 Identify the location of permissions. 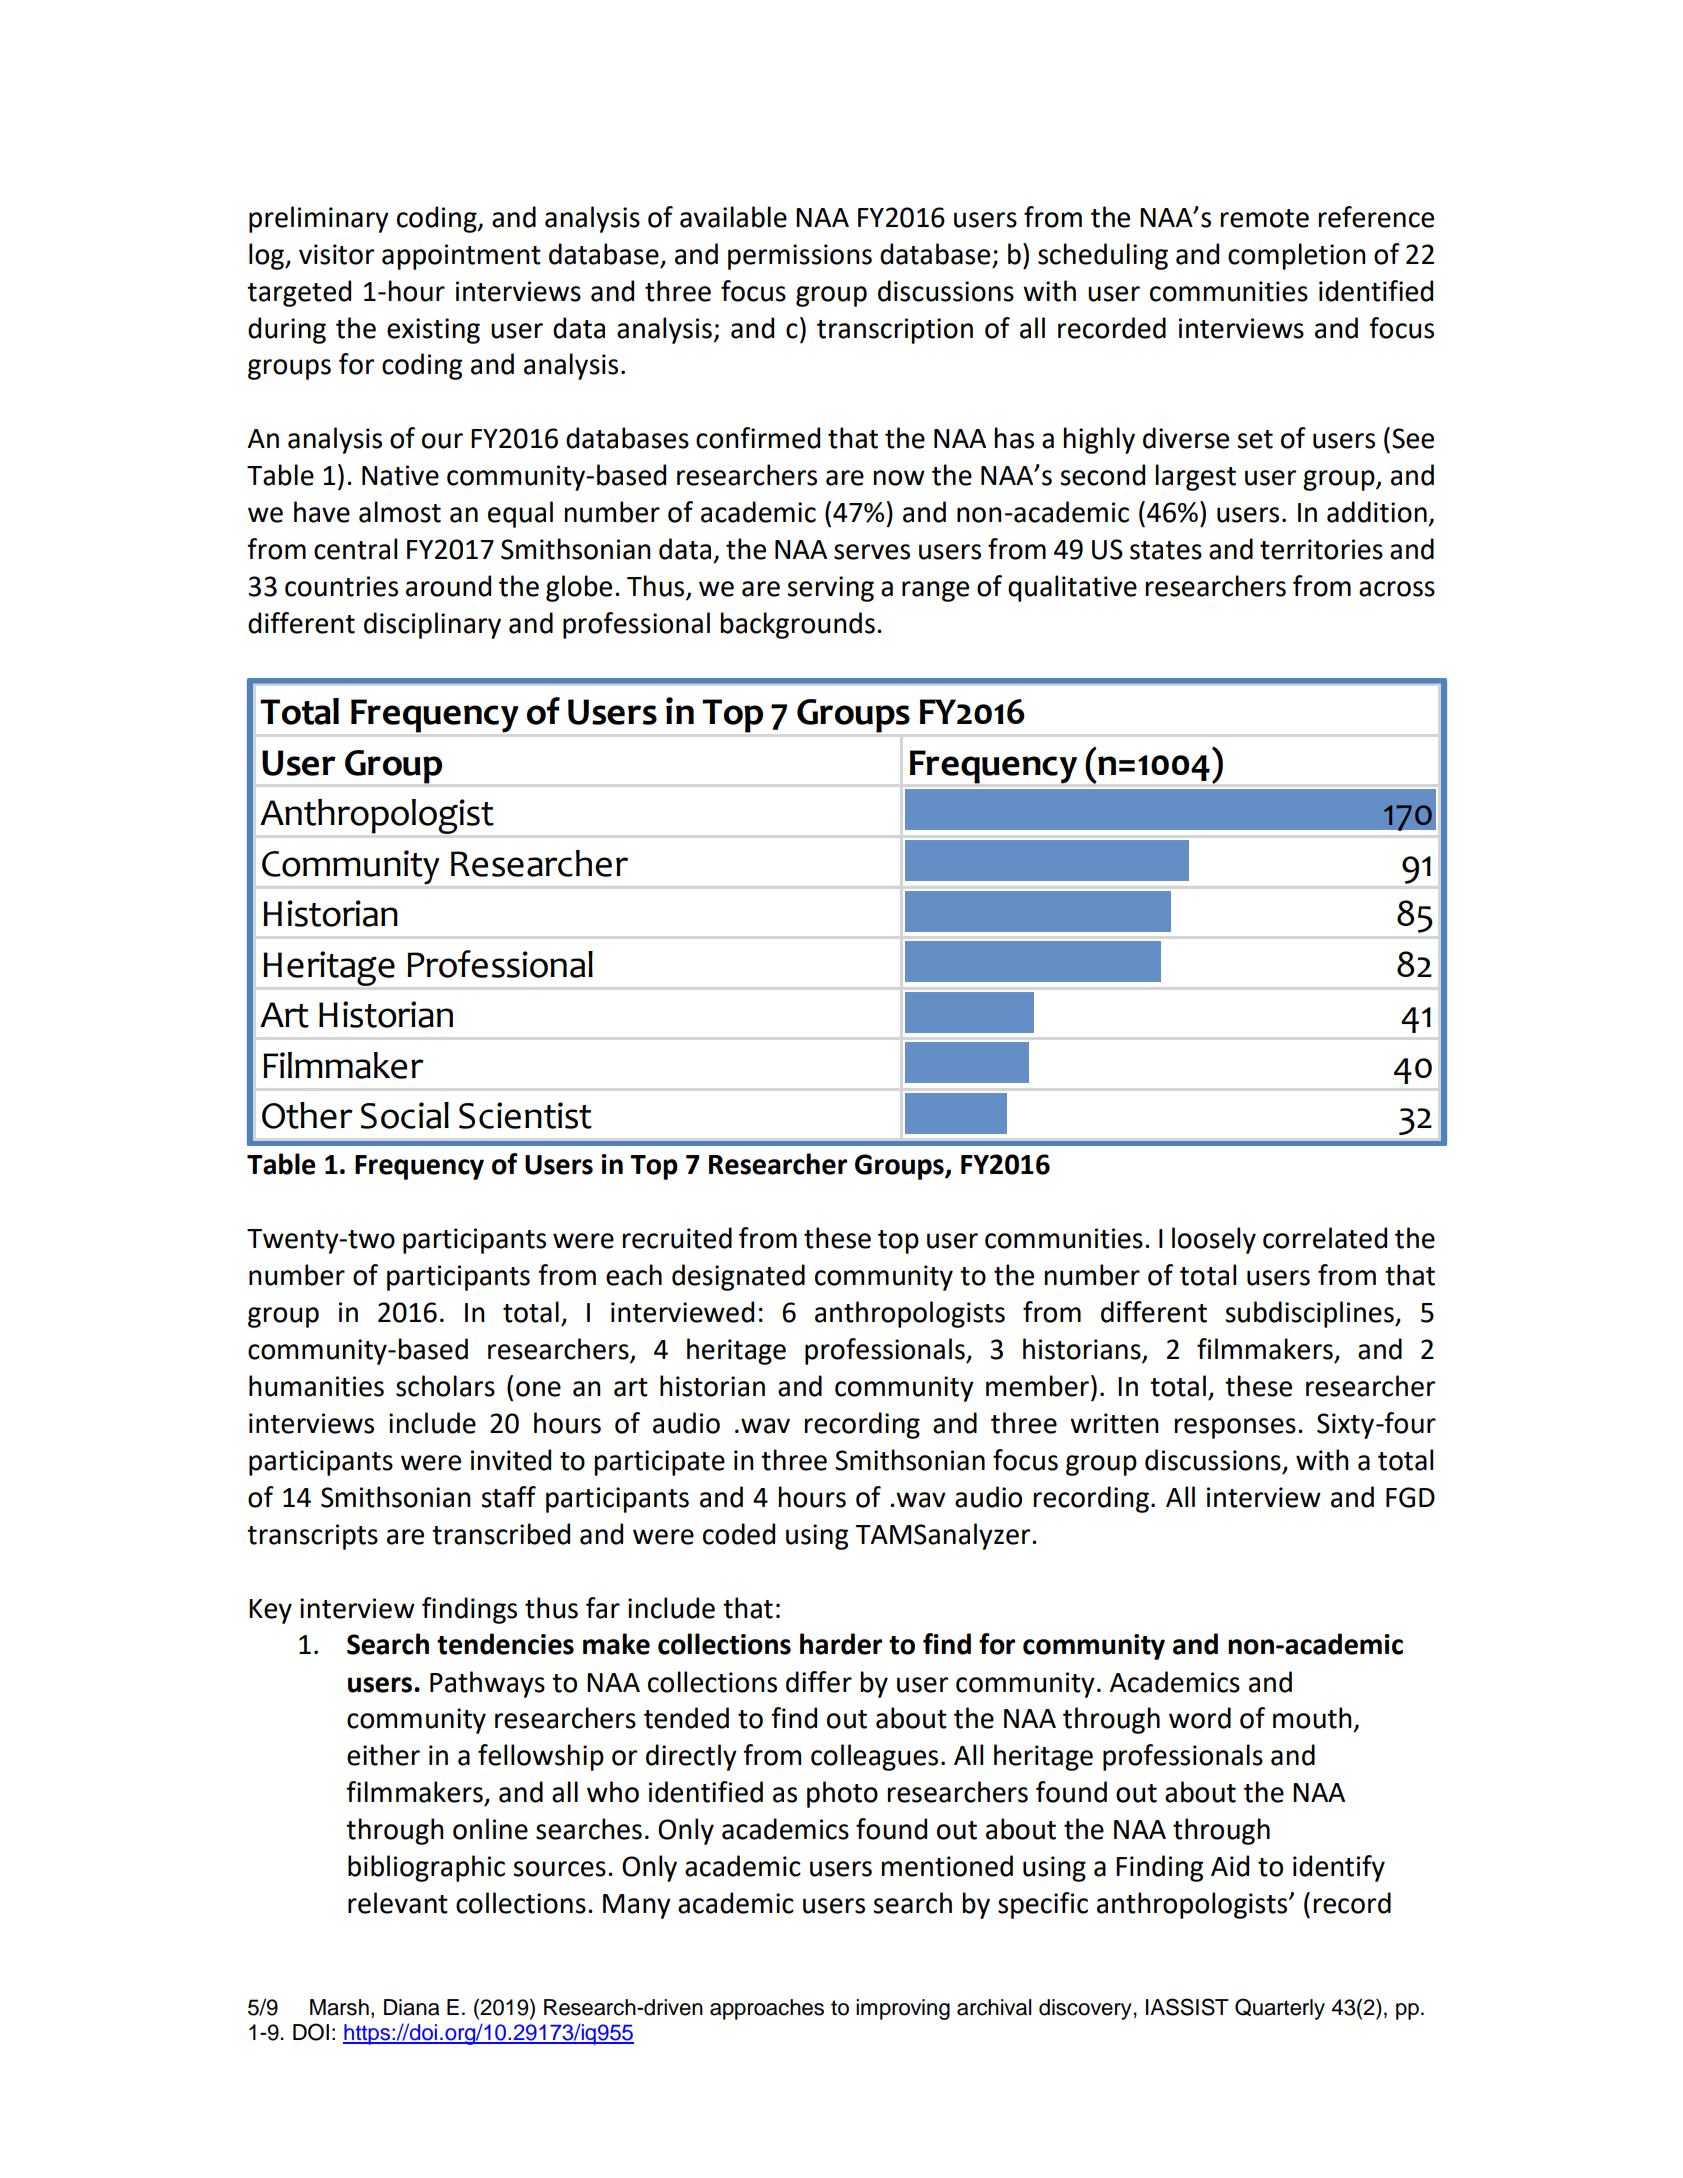
(800, 257).
